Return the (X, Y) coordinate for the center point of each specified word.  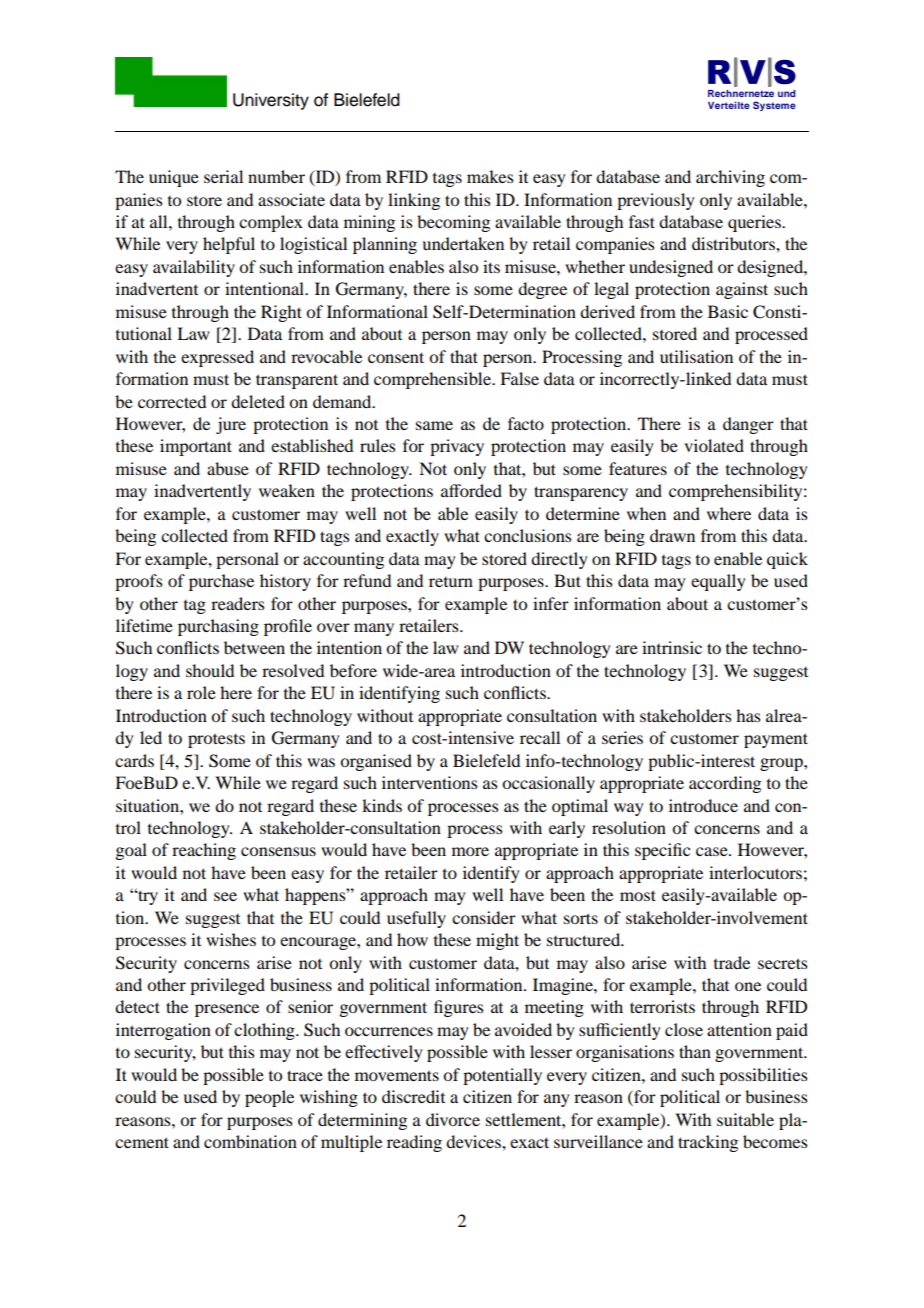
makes (490, 176)
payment (776, 740)
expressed (217, 358)
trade (732, 962)
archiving (730, 178)
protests (216, 740)
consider (484, 917)
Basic (728, 311)
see (225, 896)
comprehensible (433, 380)
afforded (471, 490)
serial (223, 176)
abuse (228, 468)
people (269, 1098)
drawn (672, 535)
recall (540, 737)
